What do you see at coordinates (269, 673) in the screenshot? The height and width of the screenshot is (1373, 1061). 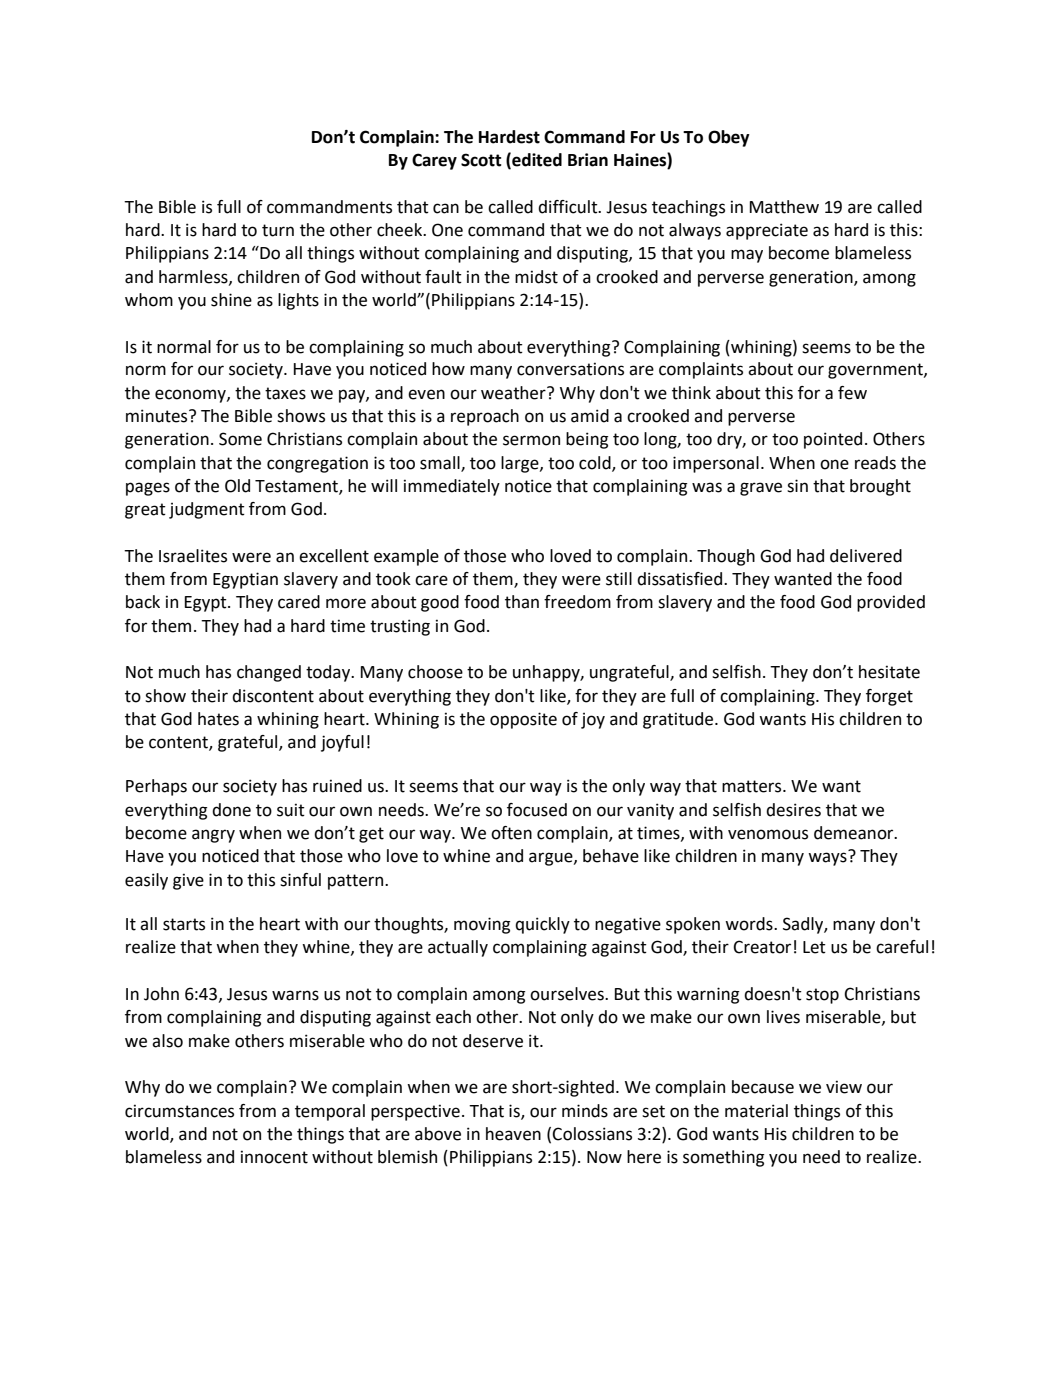 I see `changed` at bounding box center [269, 673].
